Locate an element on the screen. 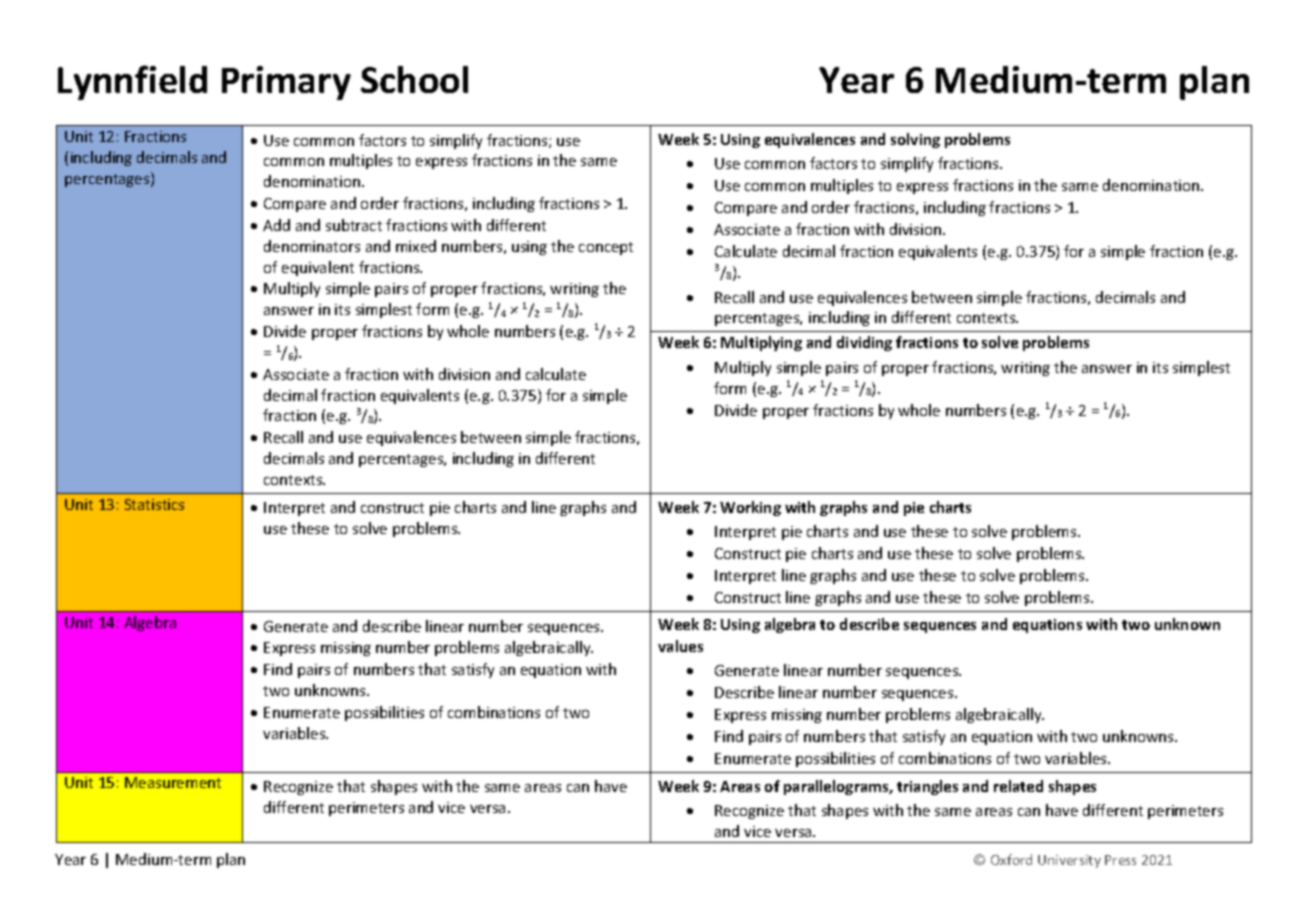  Primary is located at coordinates (286, 83).
